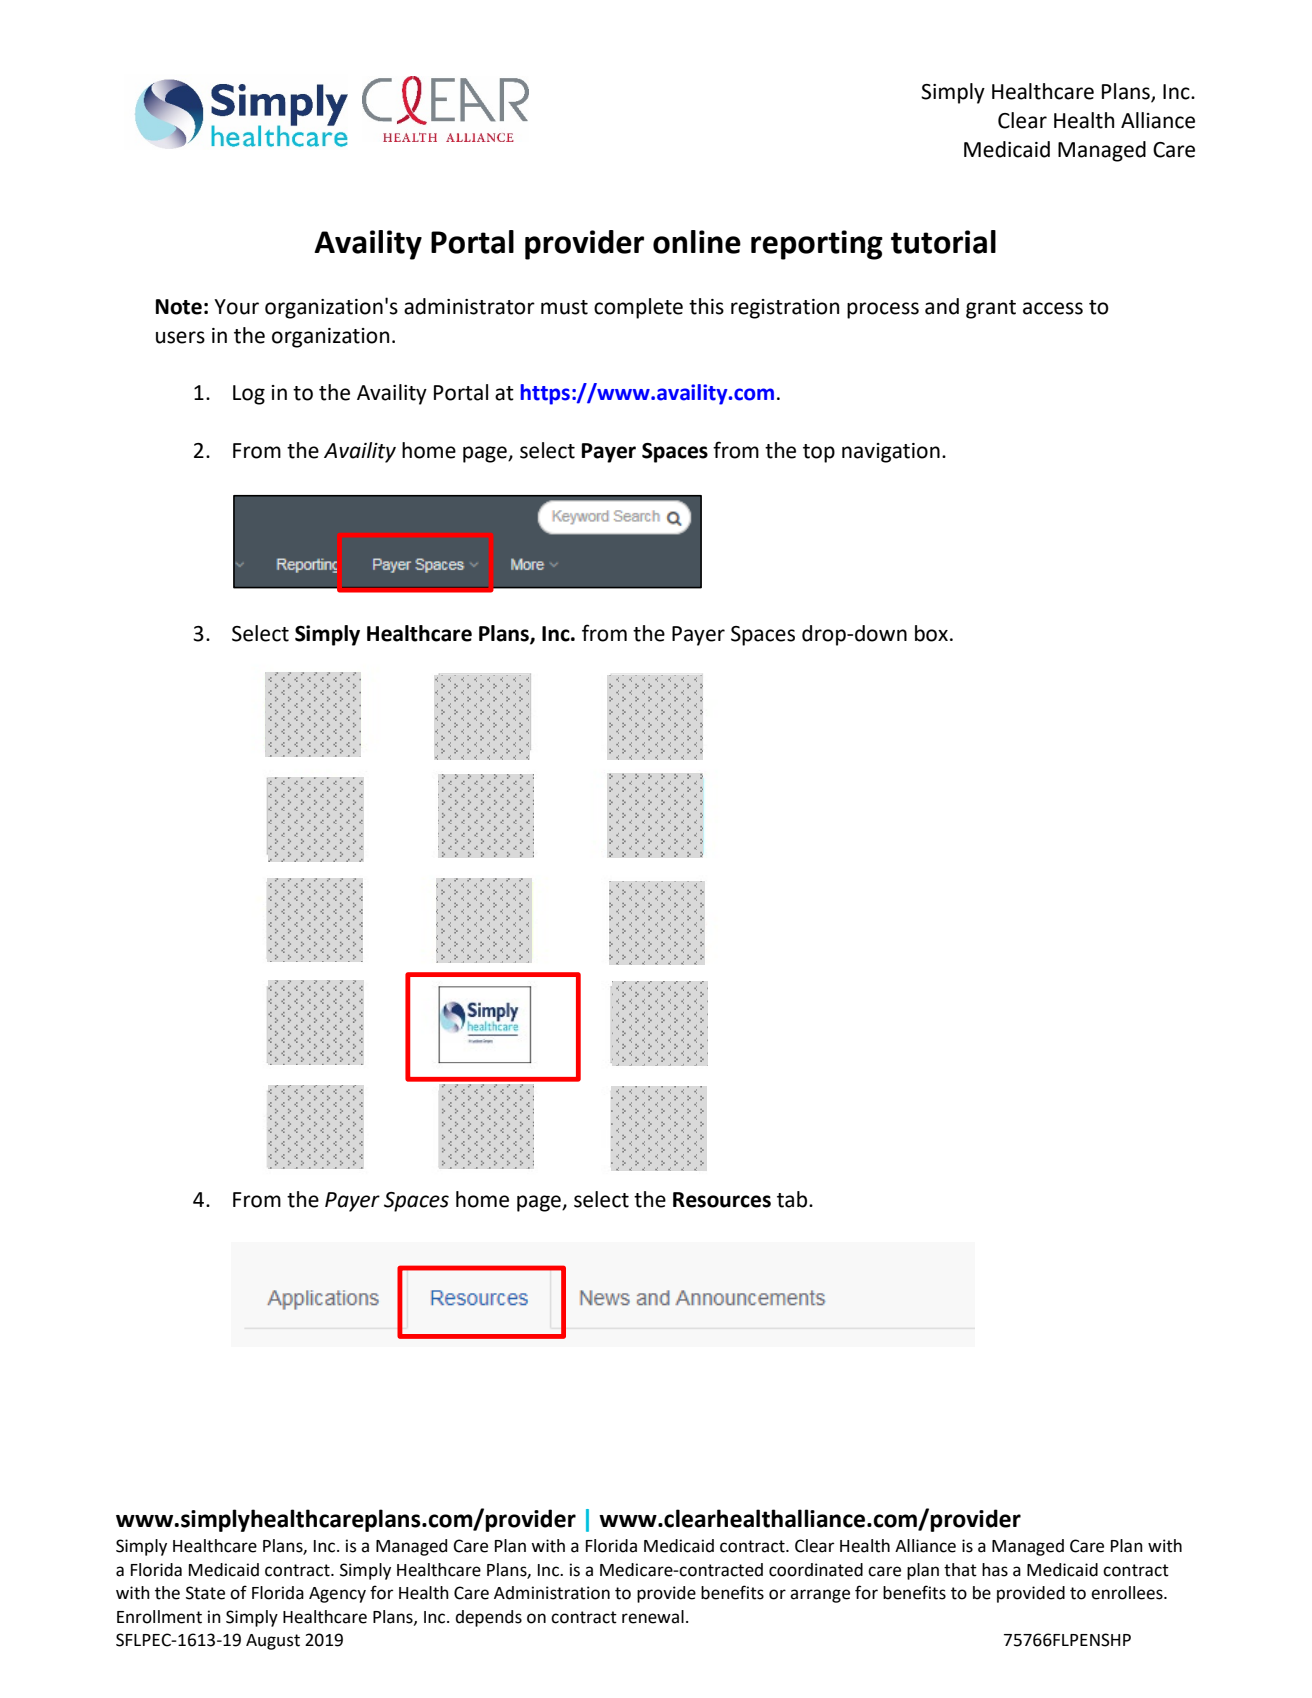 The image size is (1312, 1698). Describe the element at coordinates (273, 1642) in the page. I see `August` at that location.
